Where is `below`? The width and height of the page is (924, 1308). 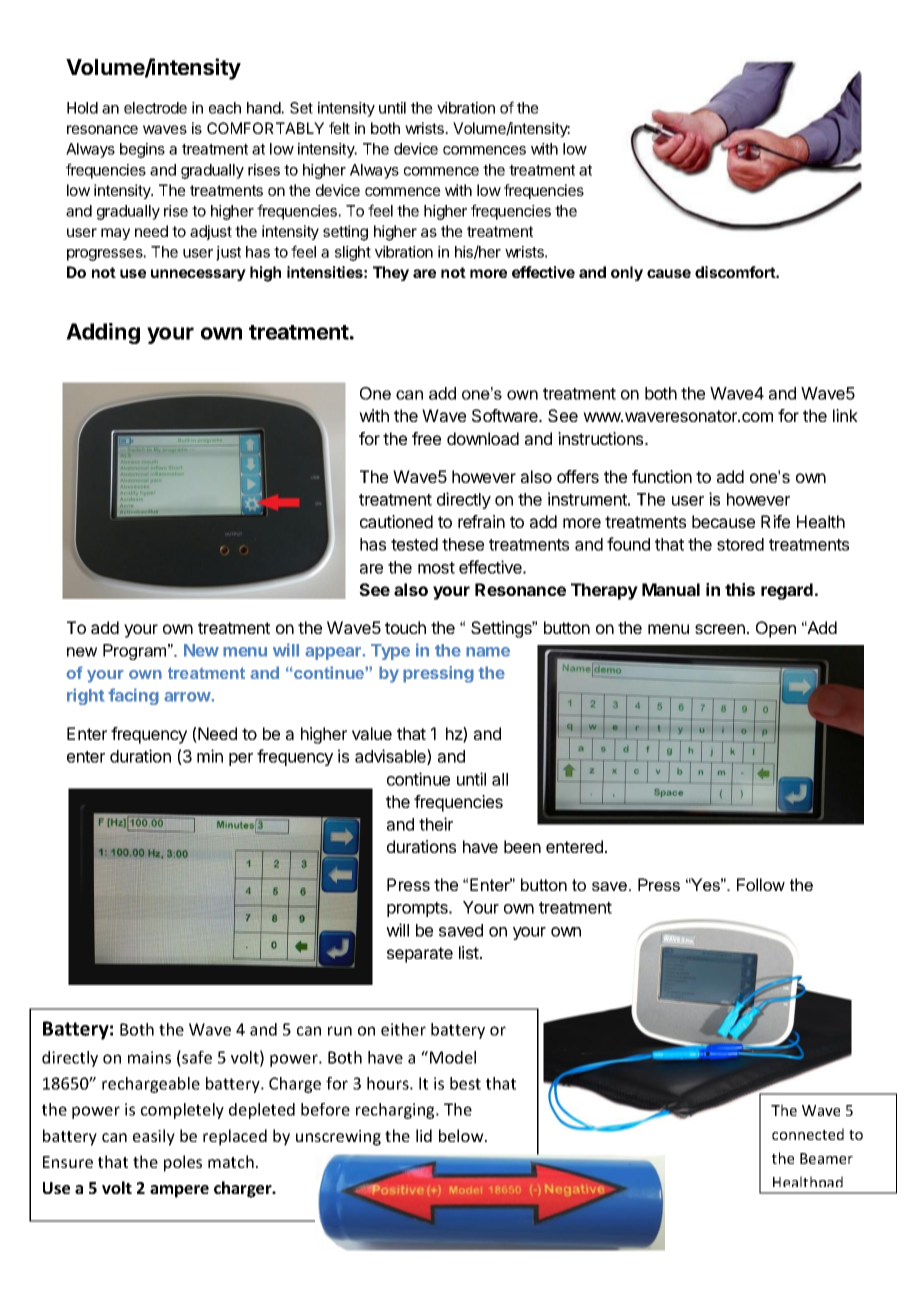
below is located at coordinates (462, 1135).
